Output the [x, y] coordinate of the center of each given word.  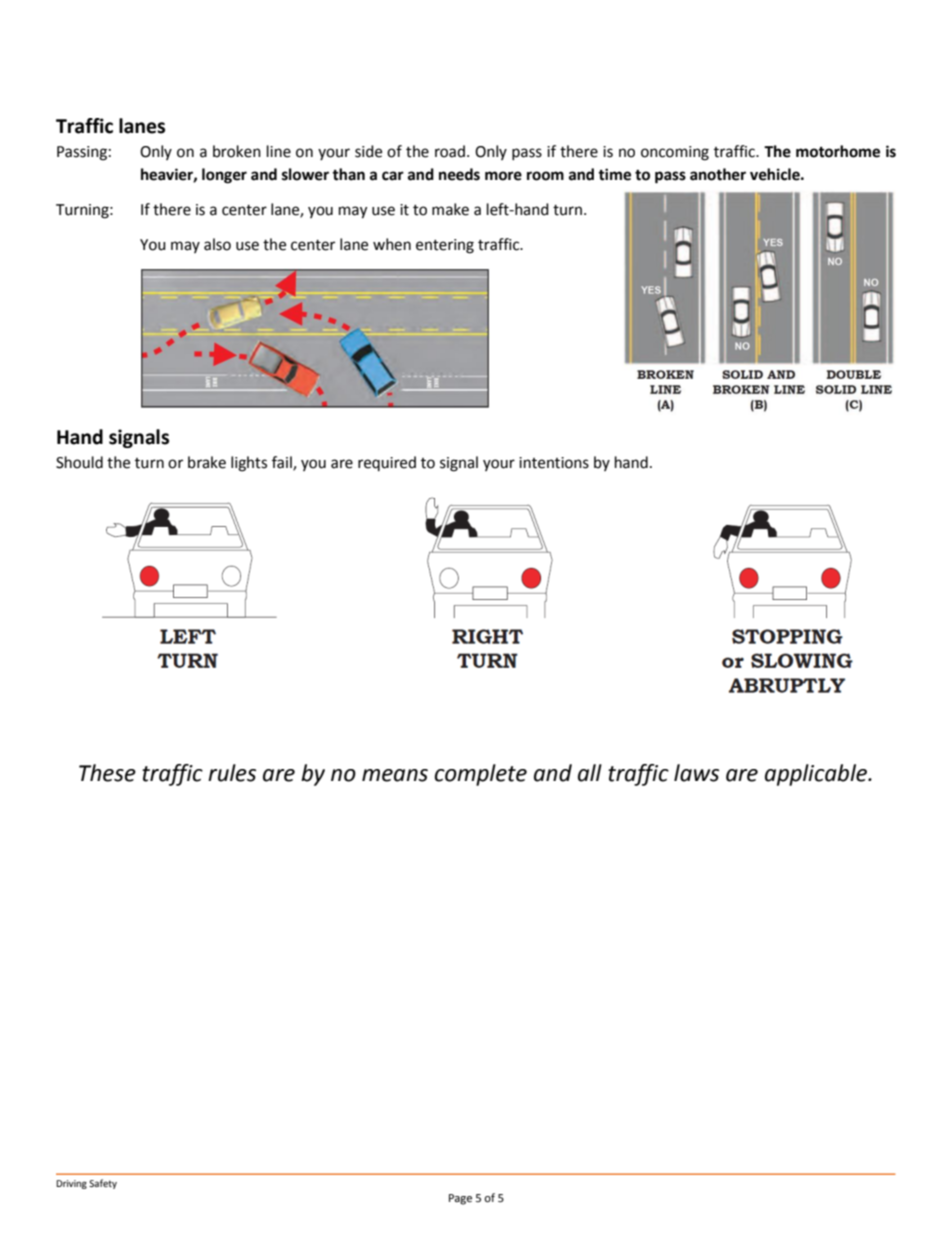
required [387, 463]
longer [224, 176]
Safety [103, 1184]
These [107, 773]
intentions [554, 463]
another [718, 174]
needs [459, 174]
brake [207, 462]
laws [696, 773]
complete [481, 775]
